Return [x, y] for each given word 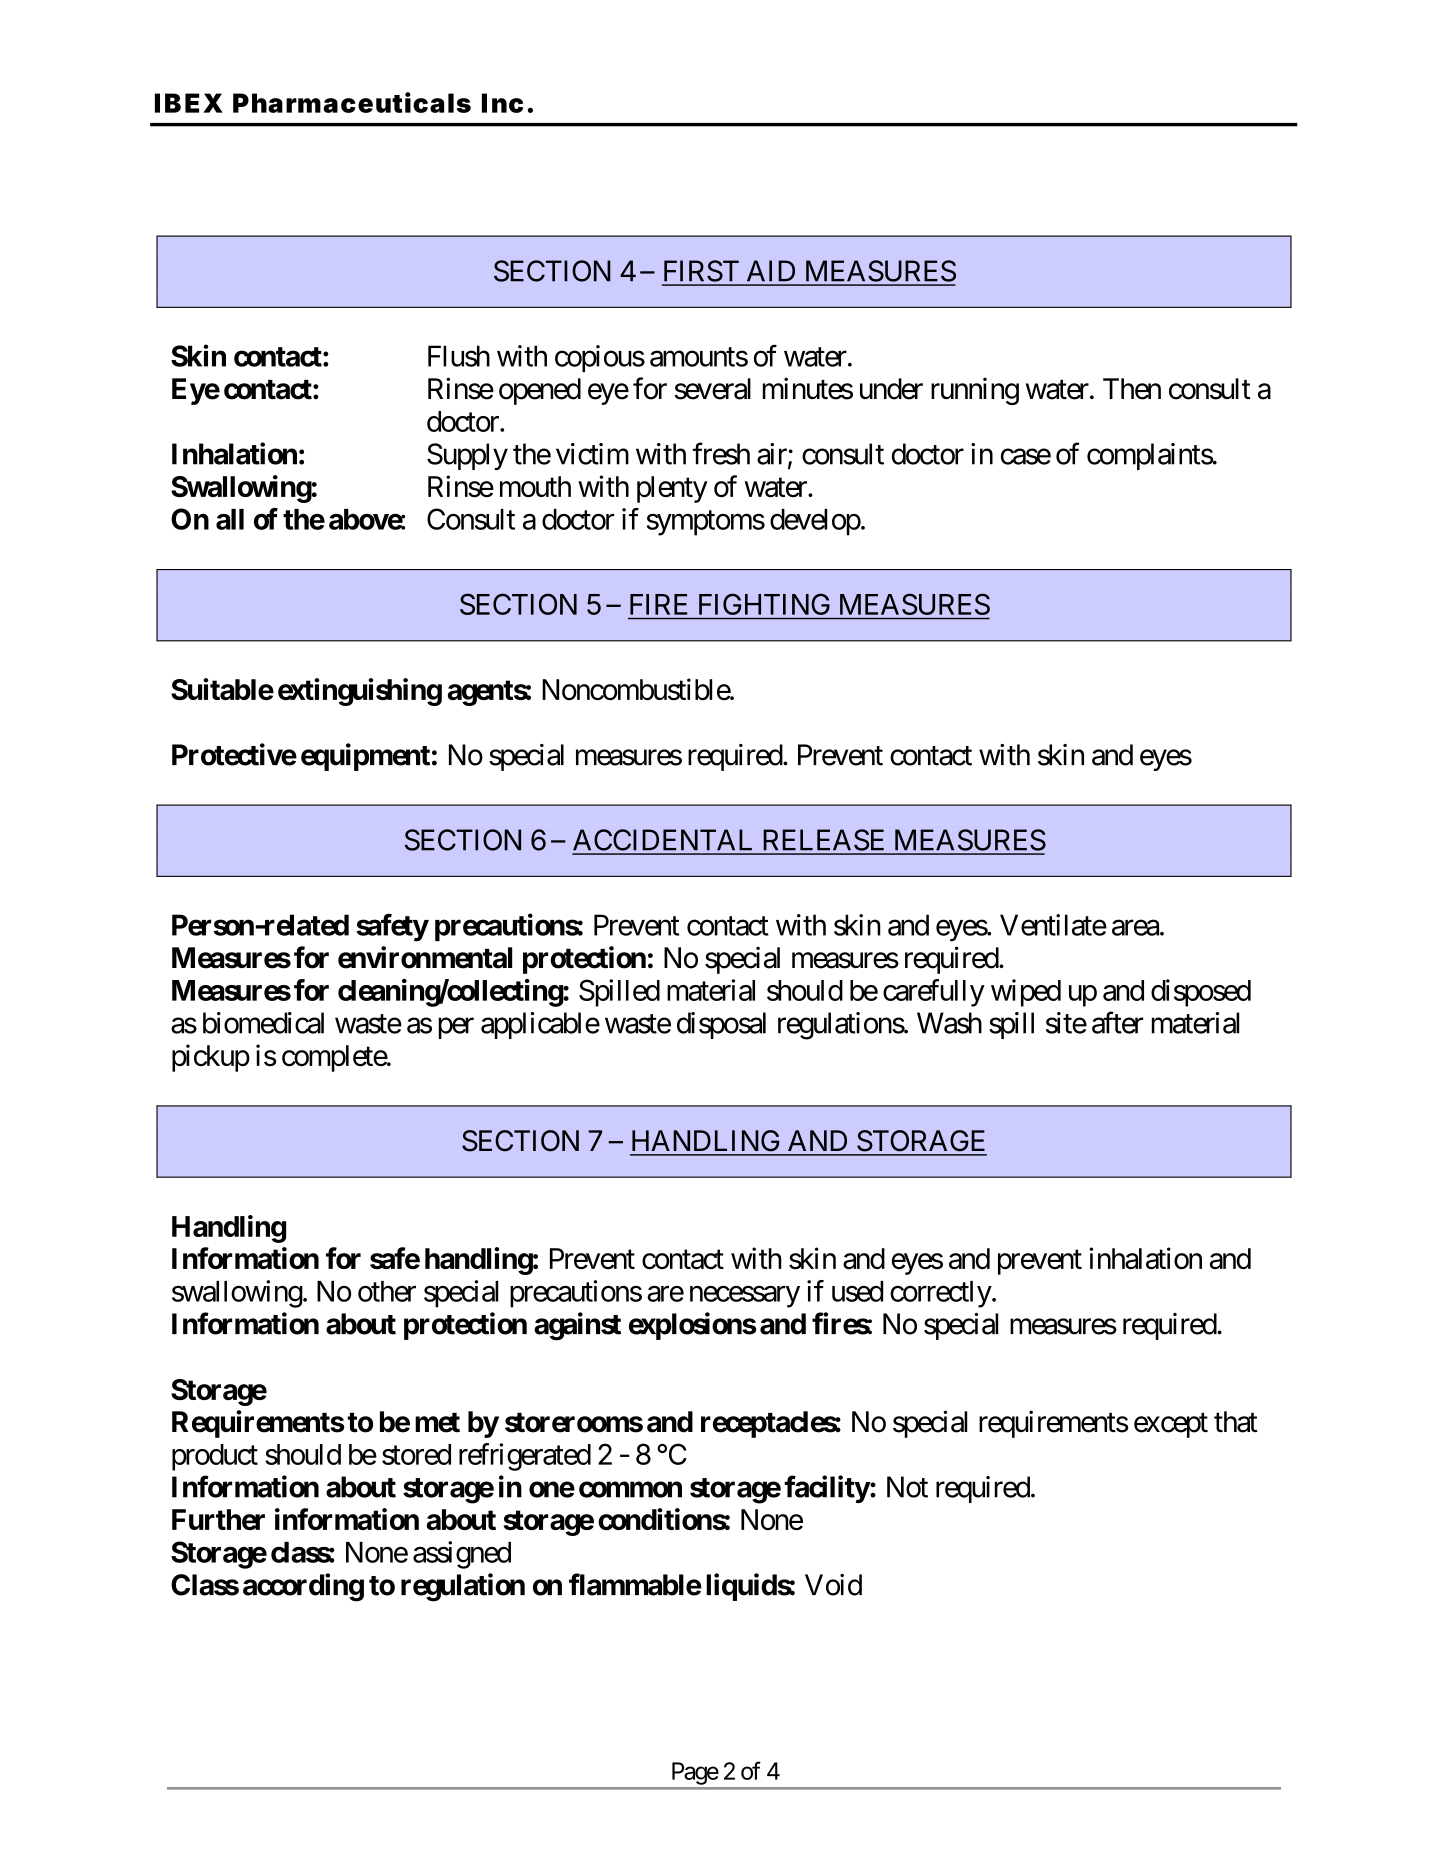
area [1135, 928]
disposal [721, 1025]
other [387, 1291]
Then [1132, 389]
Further [218, 1519]
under [891, 389]
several [712, 389]
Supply [467, 456]
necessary [745, 1297]
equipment [365, 757]
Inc [502, 103]
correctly [941, 1294]
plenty [672, 489]
